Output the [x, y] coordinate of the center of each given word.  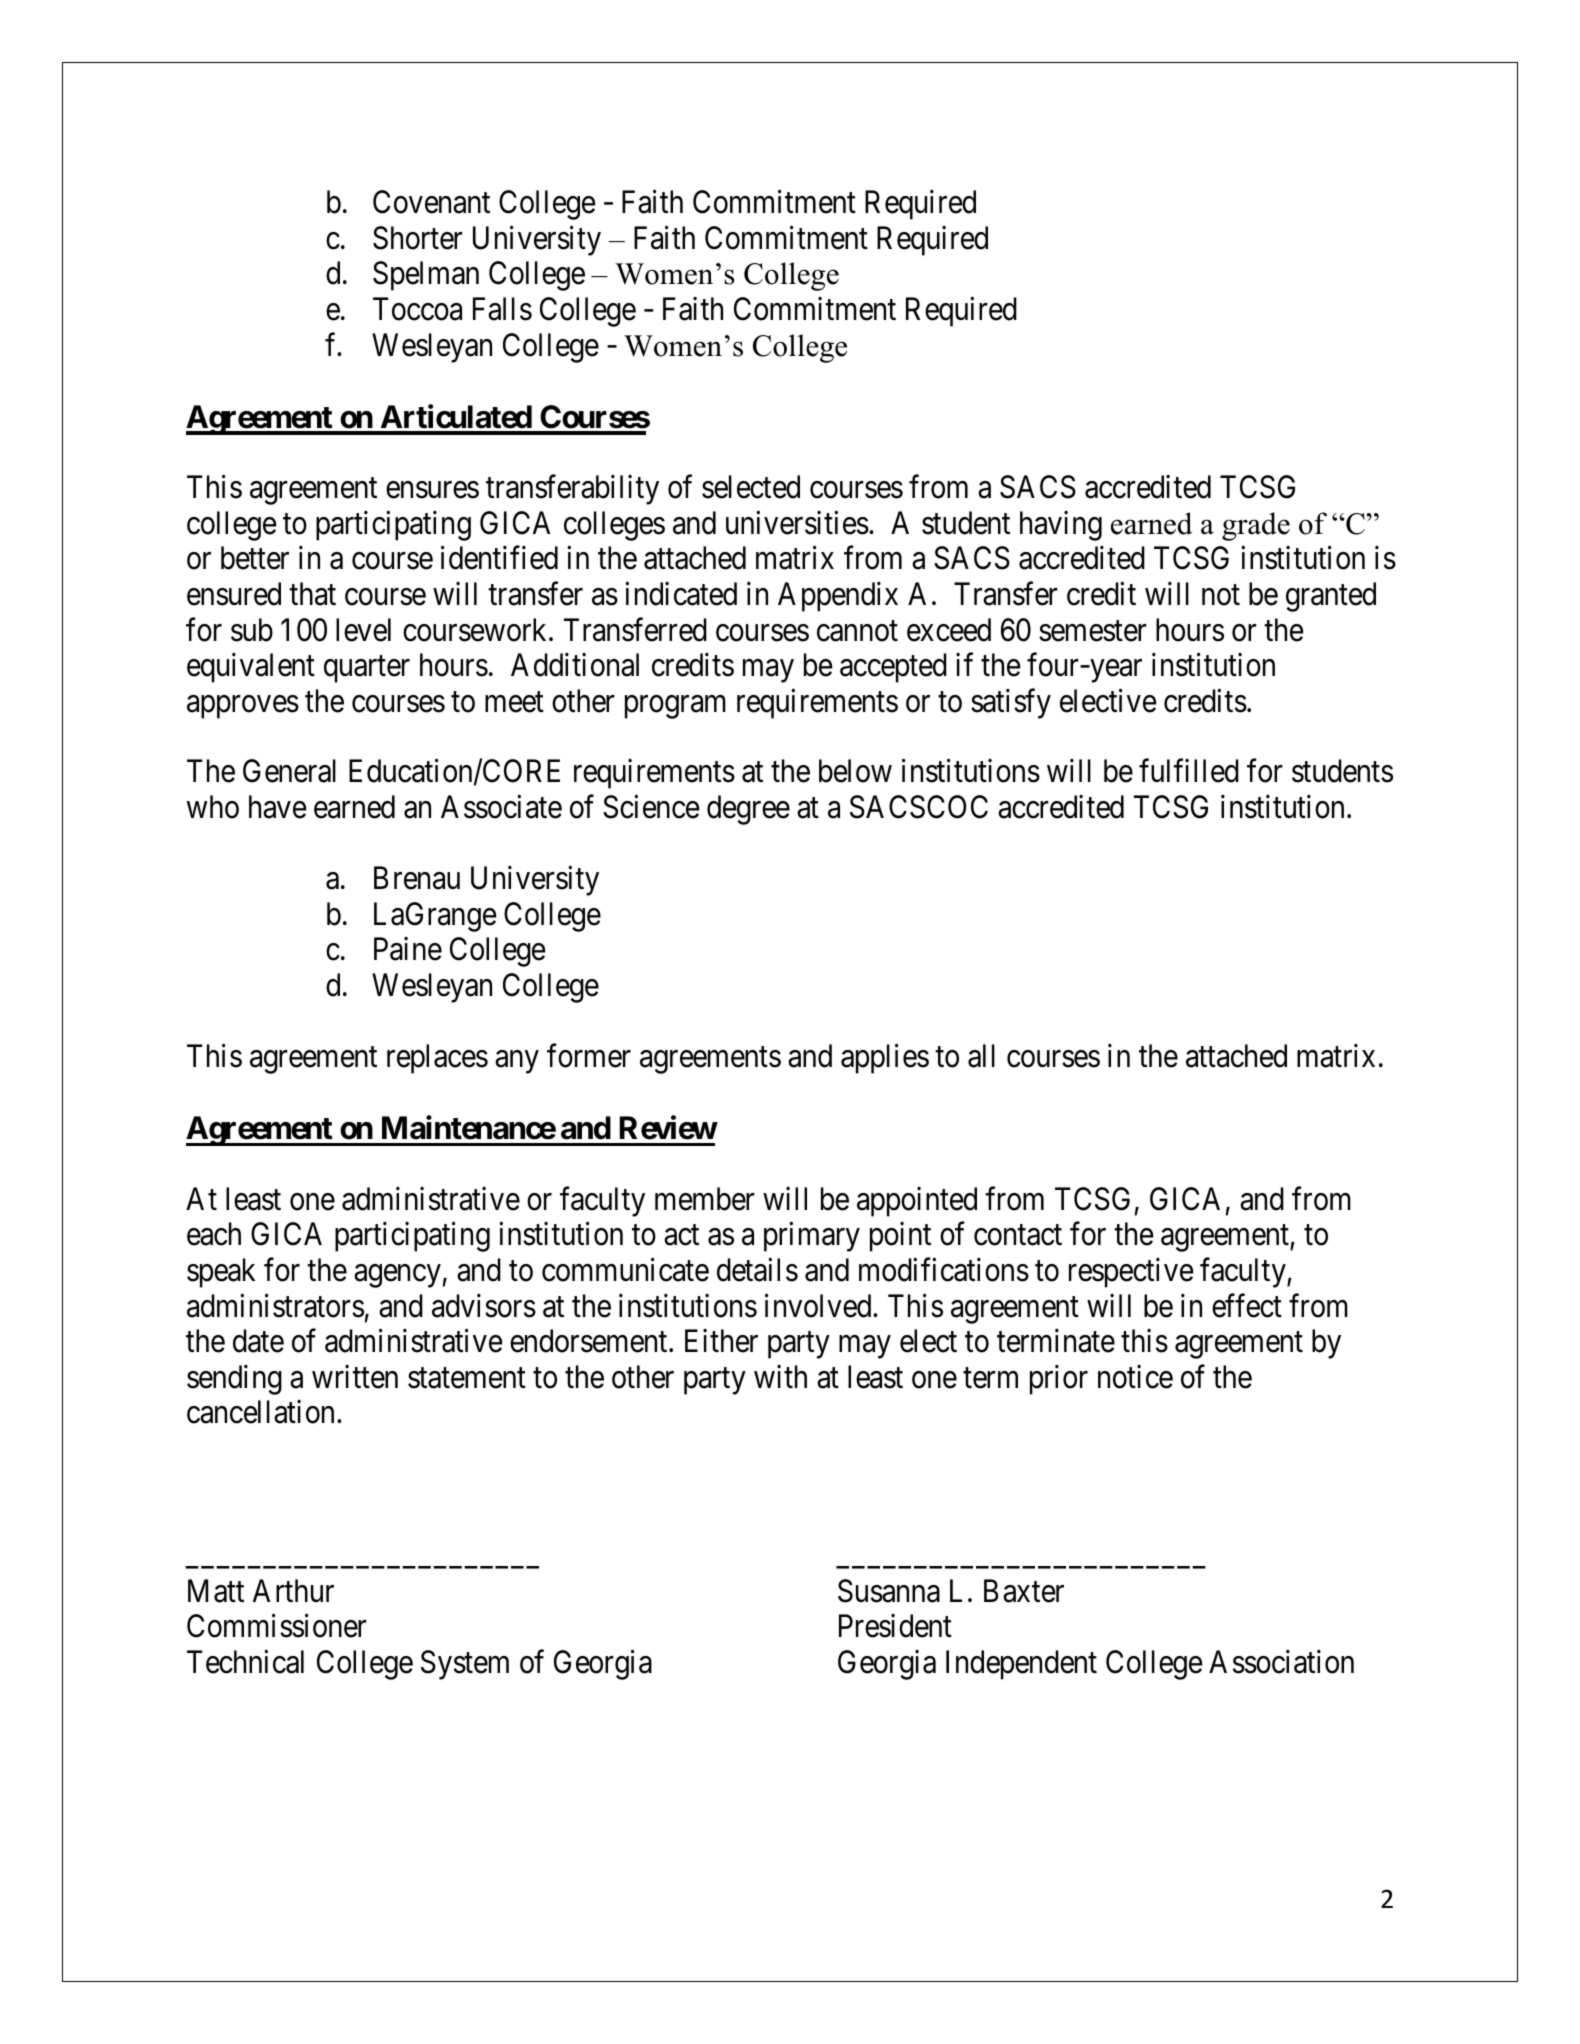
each [214, 1234]
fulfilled [1189, 771]
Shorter [418, 238]
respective [1131, 1273]
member [705, 1199]
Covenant [431, 202]
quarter [367, 669]
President [895, 1626]
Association [1281, 1662]
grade [1256, 526]
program [675, 707]
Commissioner [277, 1626]
